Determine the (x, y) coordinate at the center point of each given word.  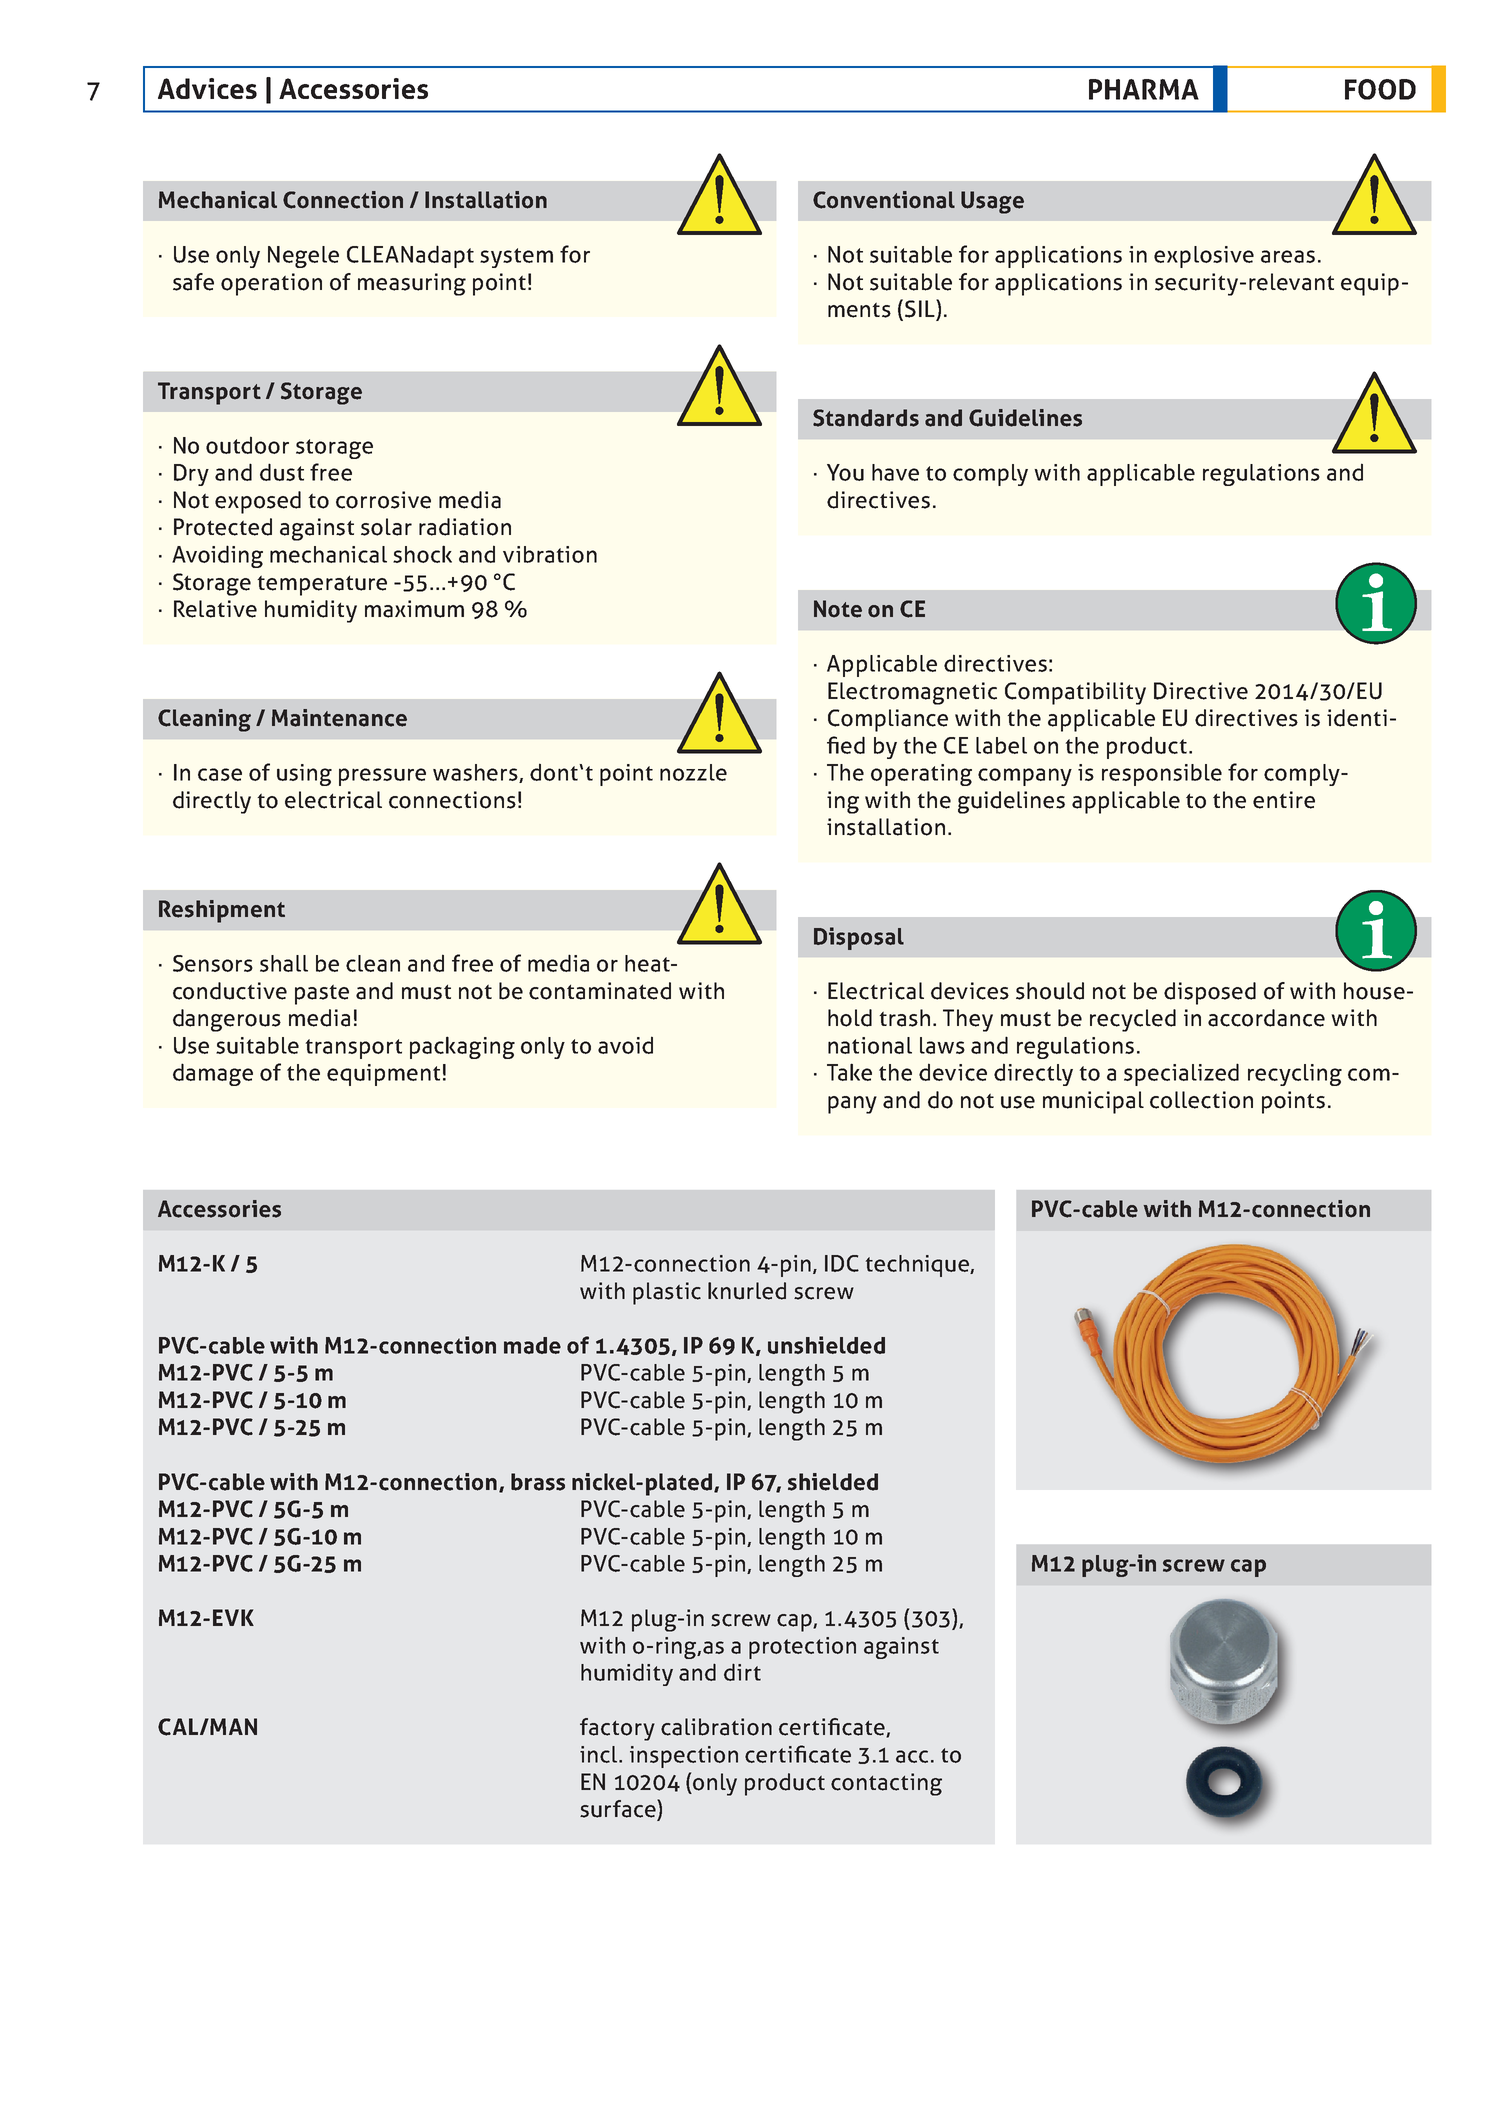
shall (284, 963)
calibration (716, 1727)
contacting (886, 1784)
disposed (1210, 993)
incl (600, 1754)
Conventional (884, 200)
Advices (207, 88)
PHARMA (1144, 89)
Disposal (859, 938)
